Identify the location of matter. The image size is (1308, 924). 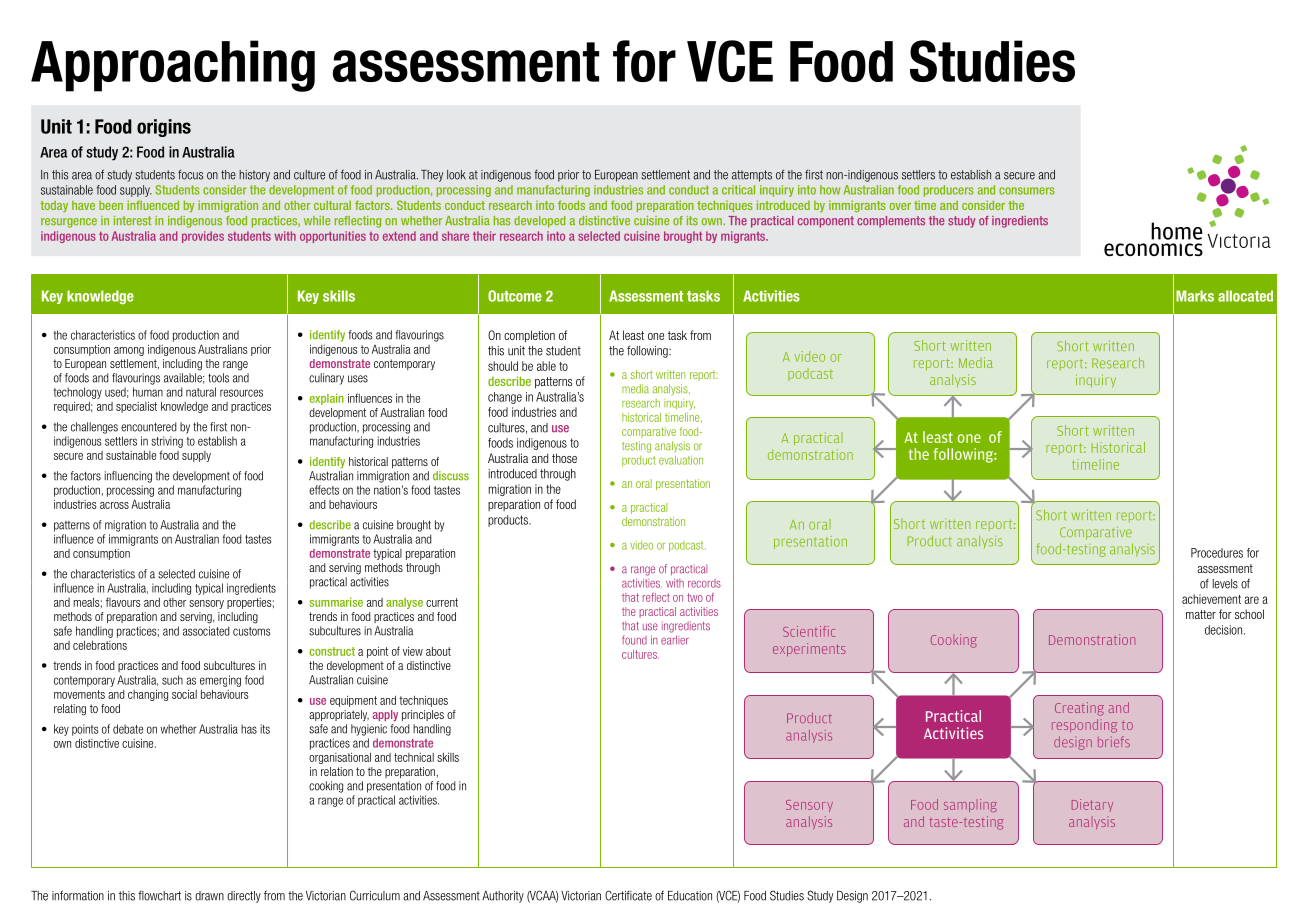
(1201, 614).
